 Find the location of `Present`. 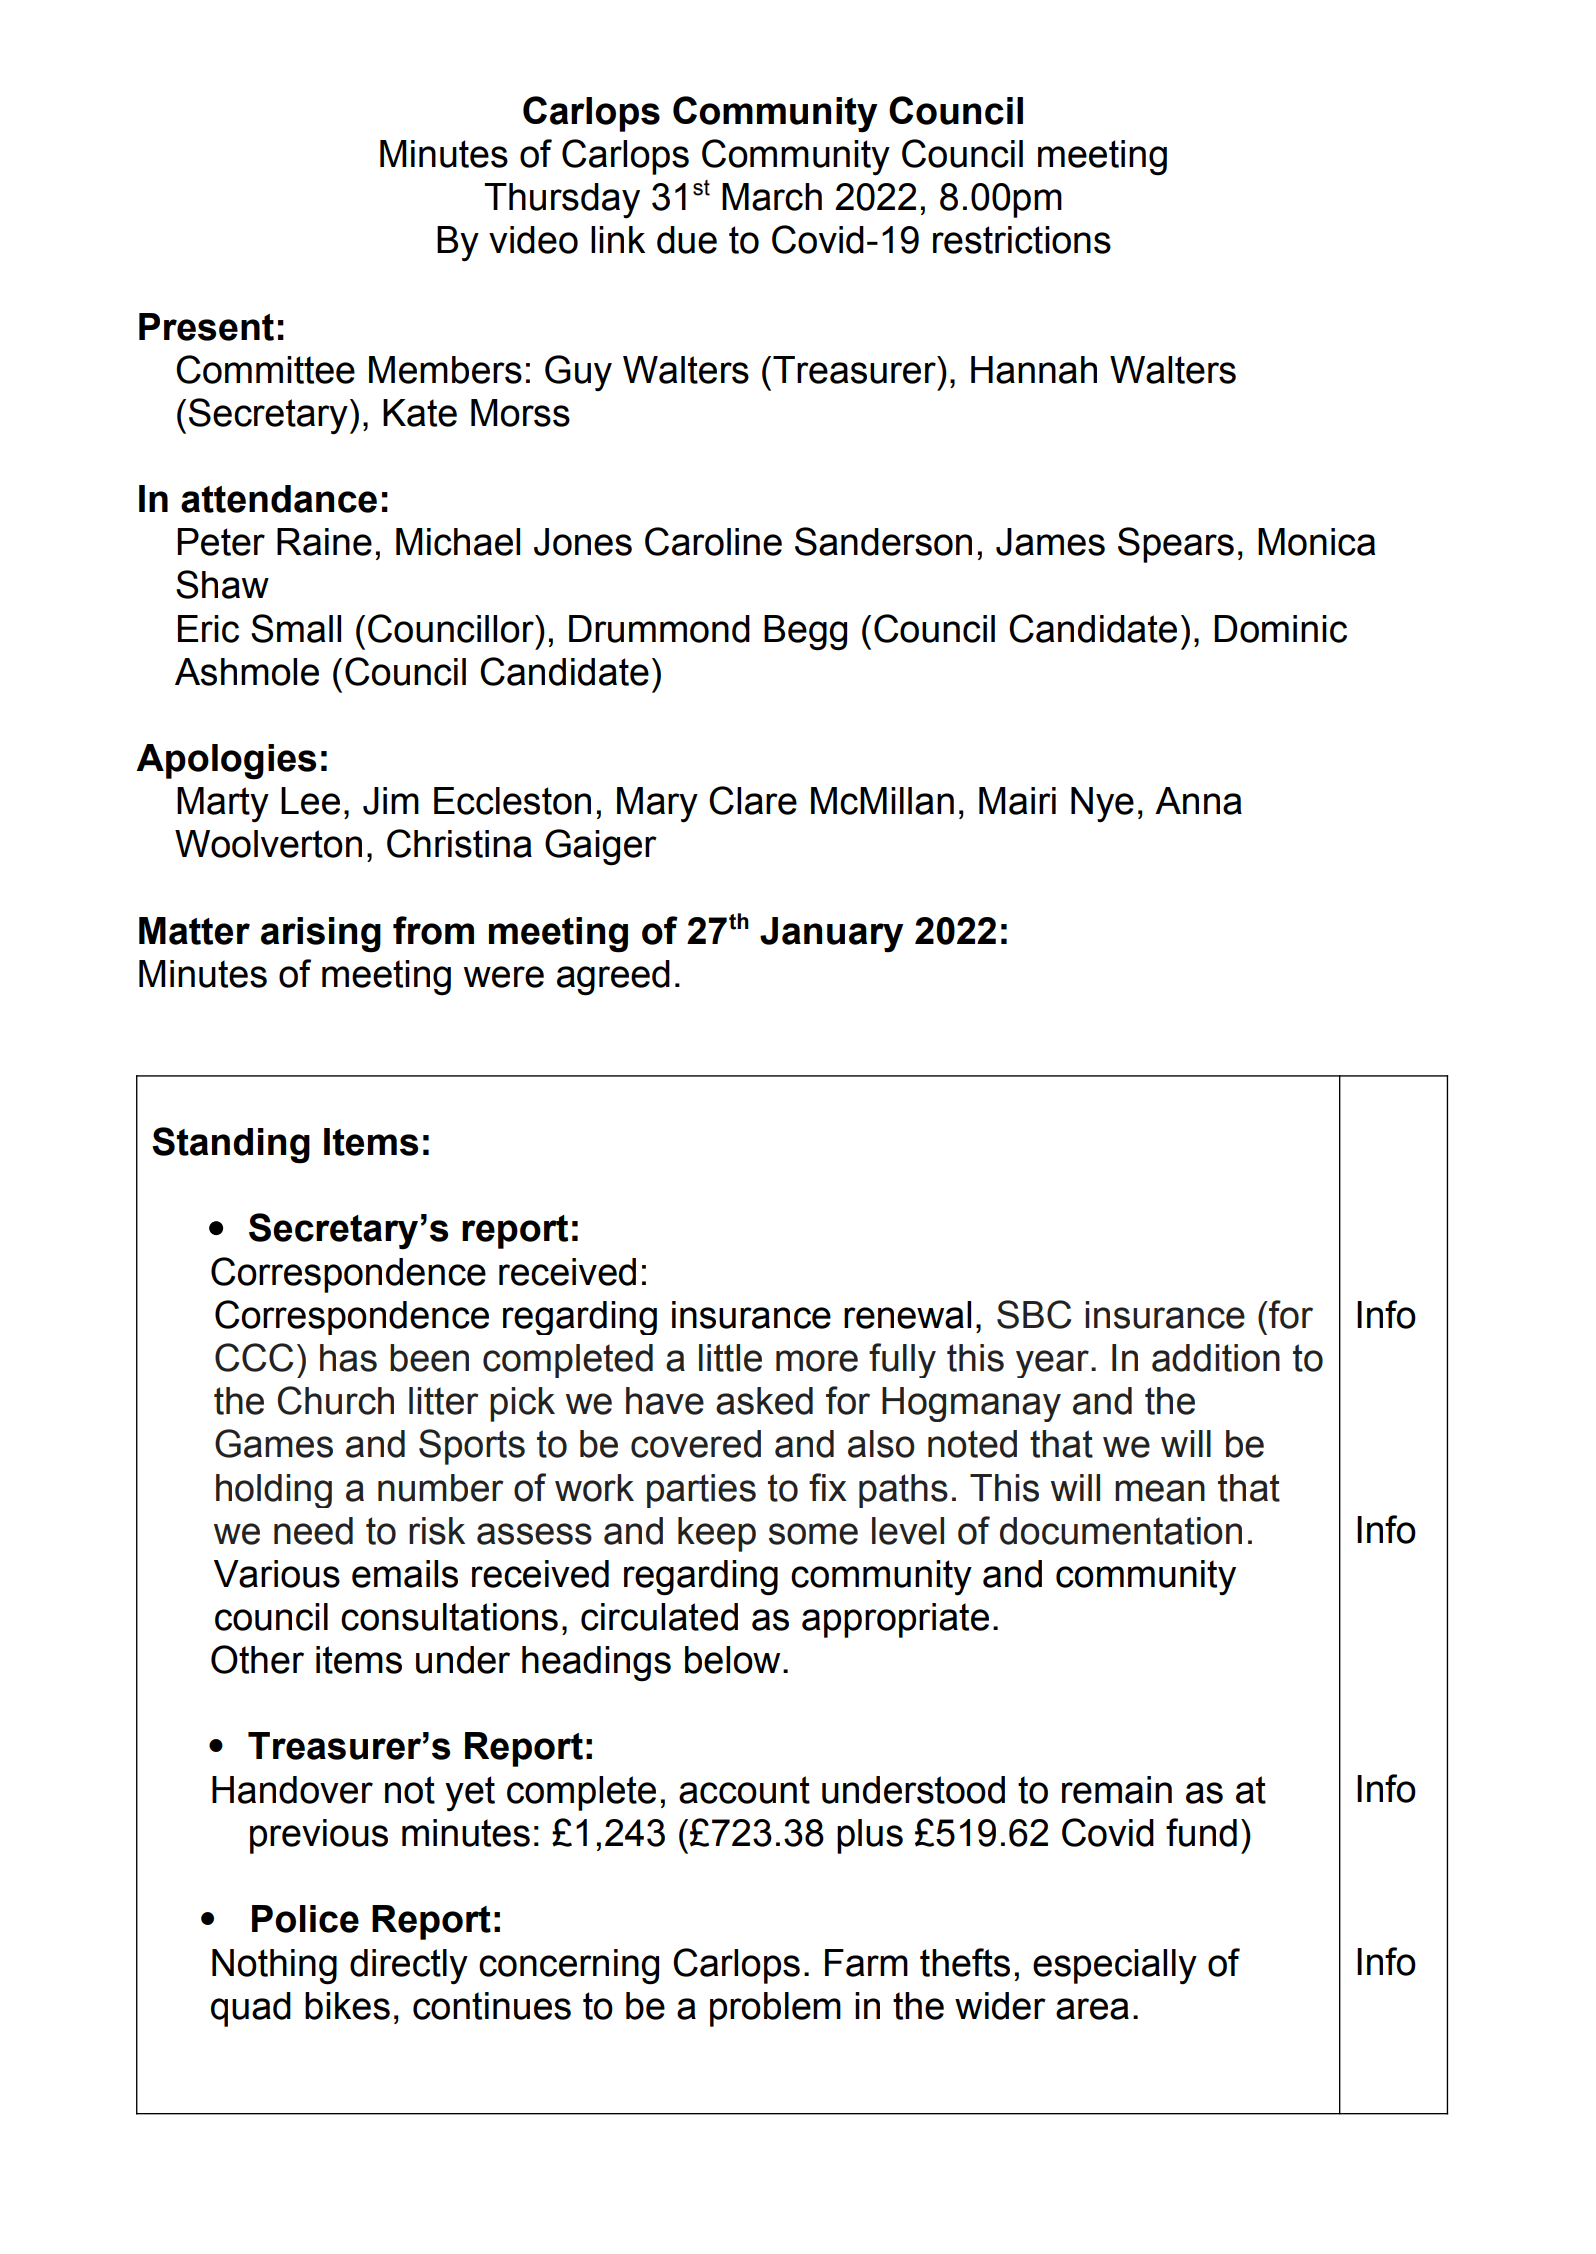

Present is located at coordinates (206, 327).
